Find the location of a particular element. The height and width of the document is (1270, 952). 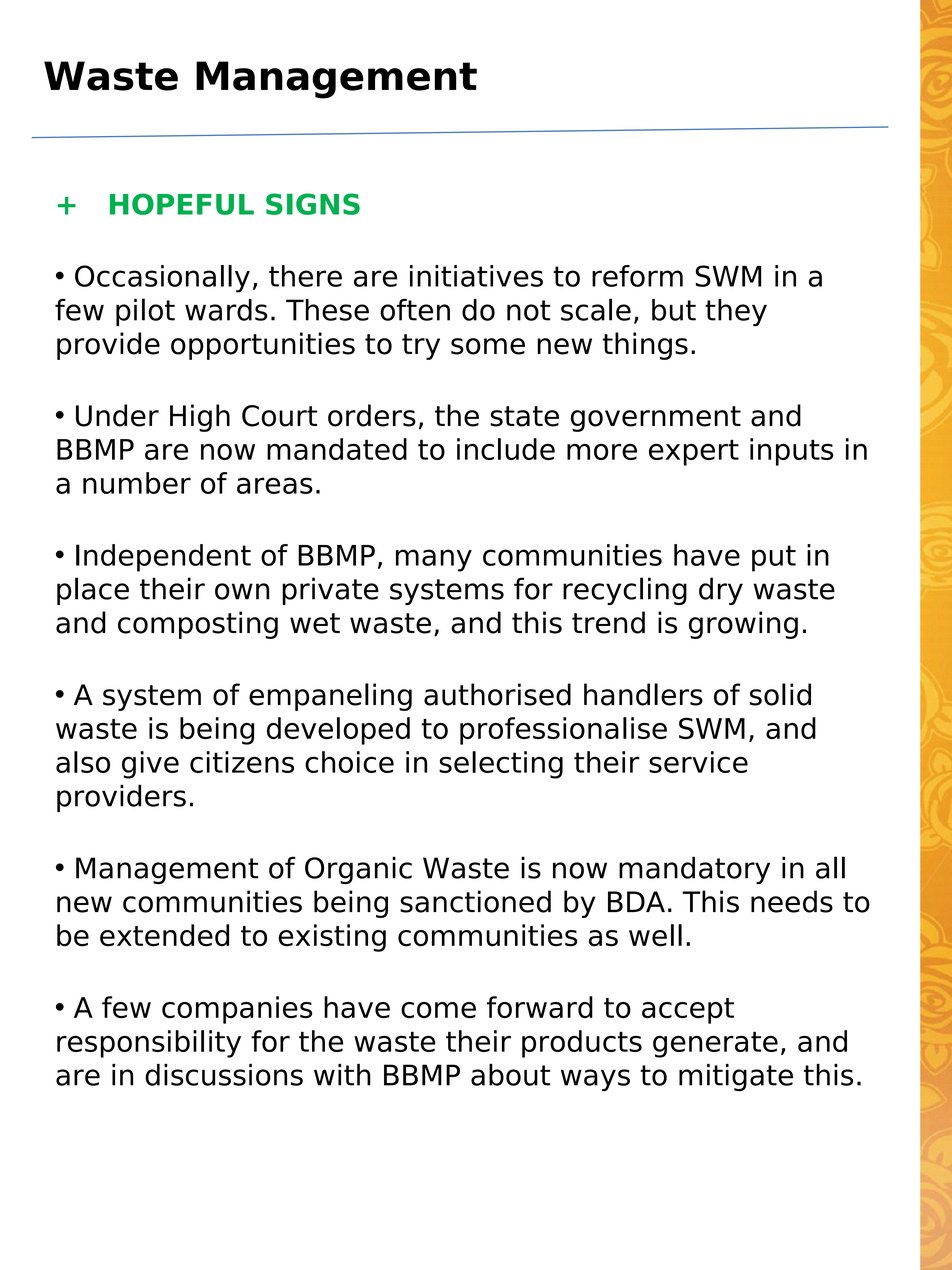

responsibility is located at coordinates (149, 1044).
